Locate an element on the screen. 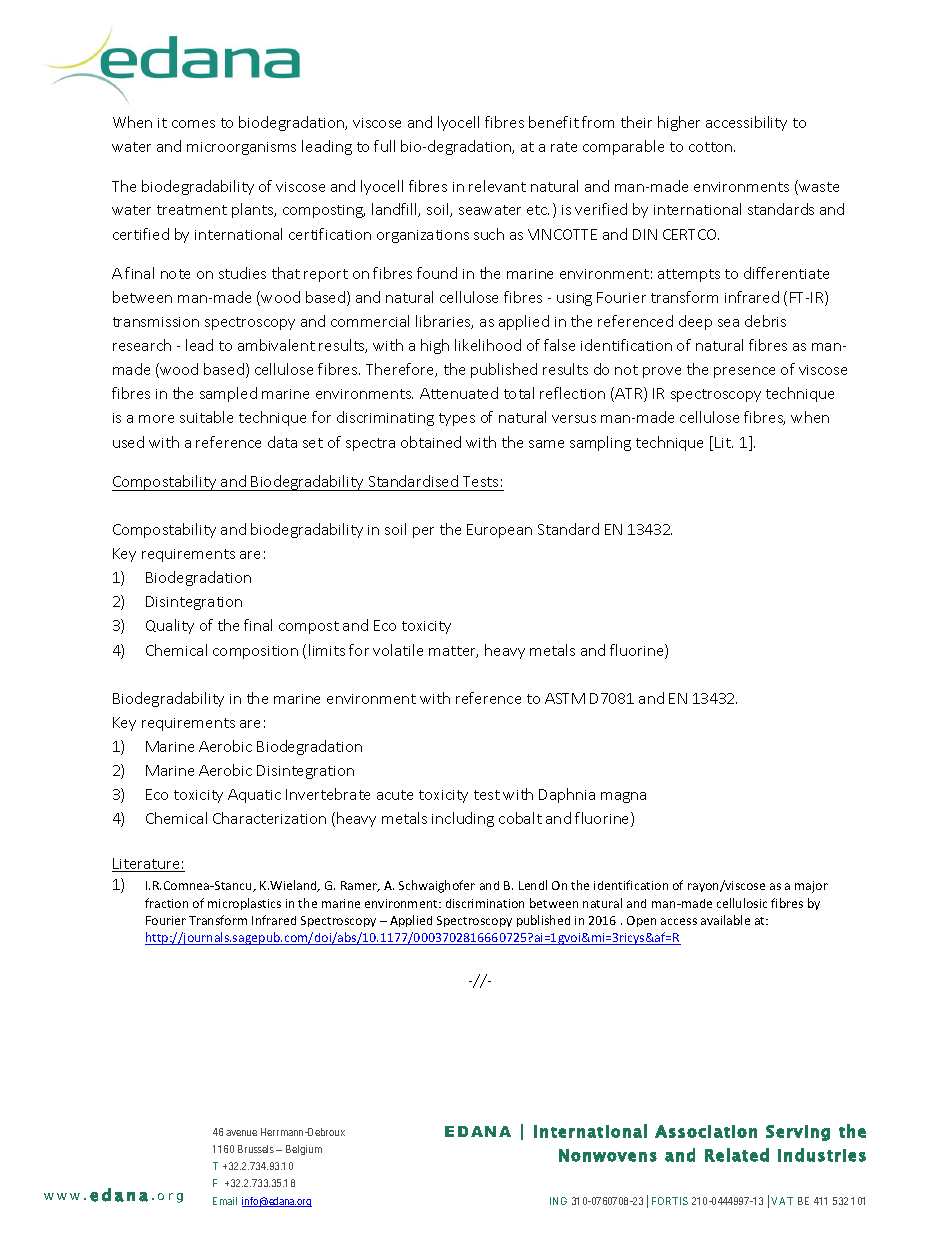  Characterization is located at coordinates (269, 818).
